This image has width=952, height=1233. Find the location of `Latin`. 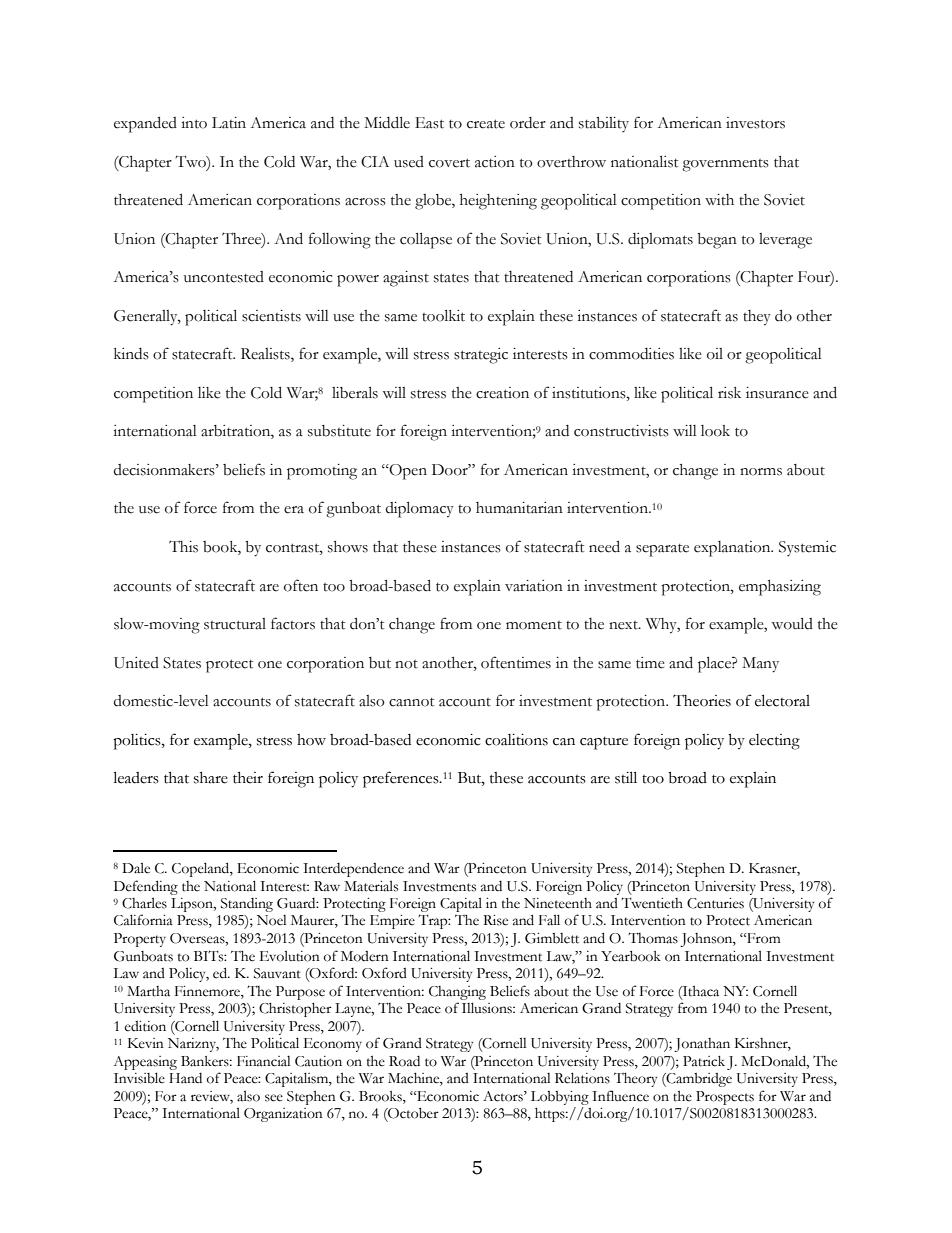

Latin is located at coordinates (229, 123).
